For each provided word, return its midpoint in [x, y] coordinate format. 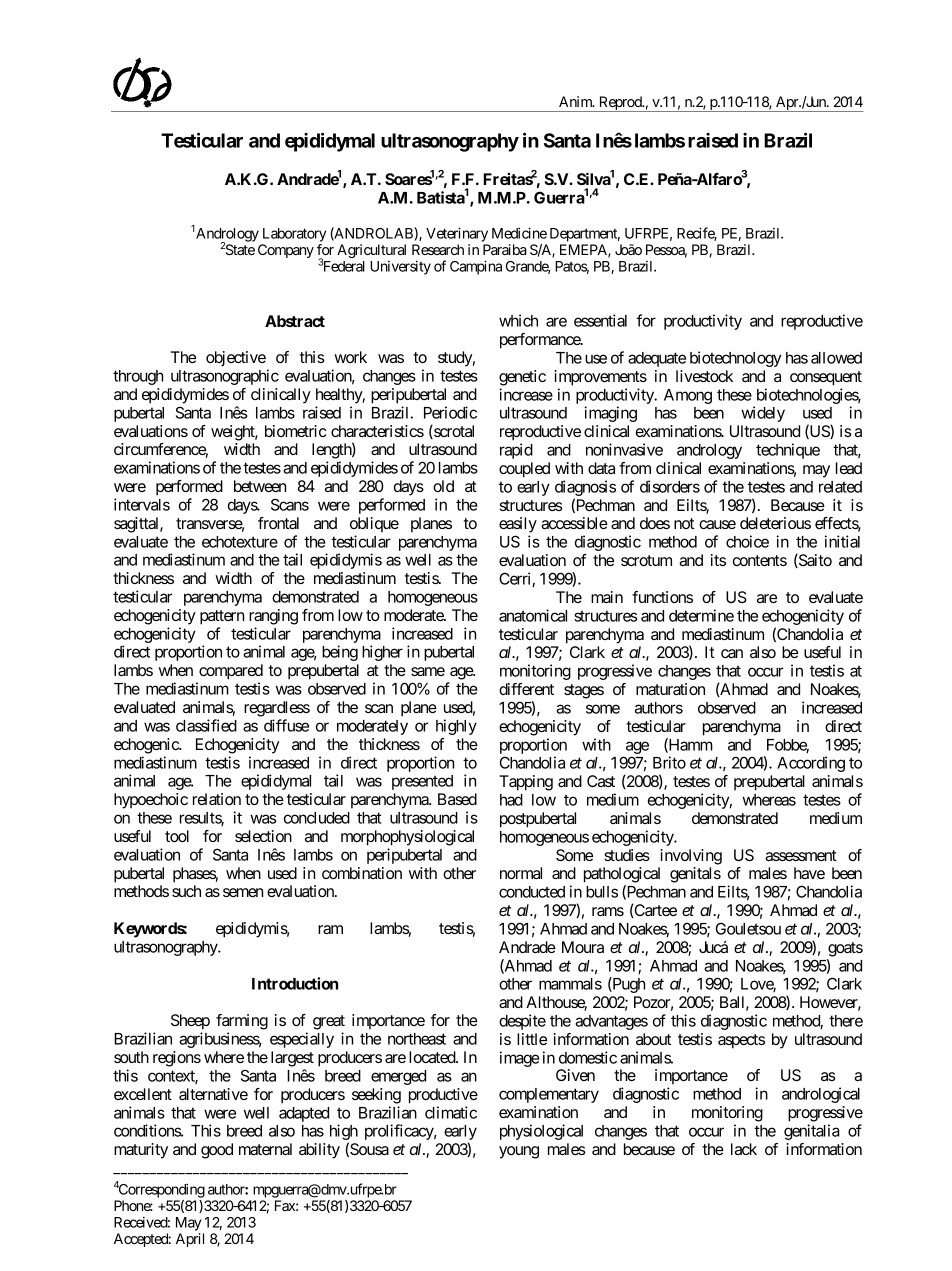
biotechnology [735, 359]
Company [286, 251]
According [811, 764]
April [190, 1240]
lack [744, 1149]
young [519, 1152]
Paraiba [505, 249]
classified [206, 725]
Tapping [526, 783]
